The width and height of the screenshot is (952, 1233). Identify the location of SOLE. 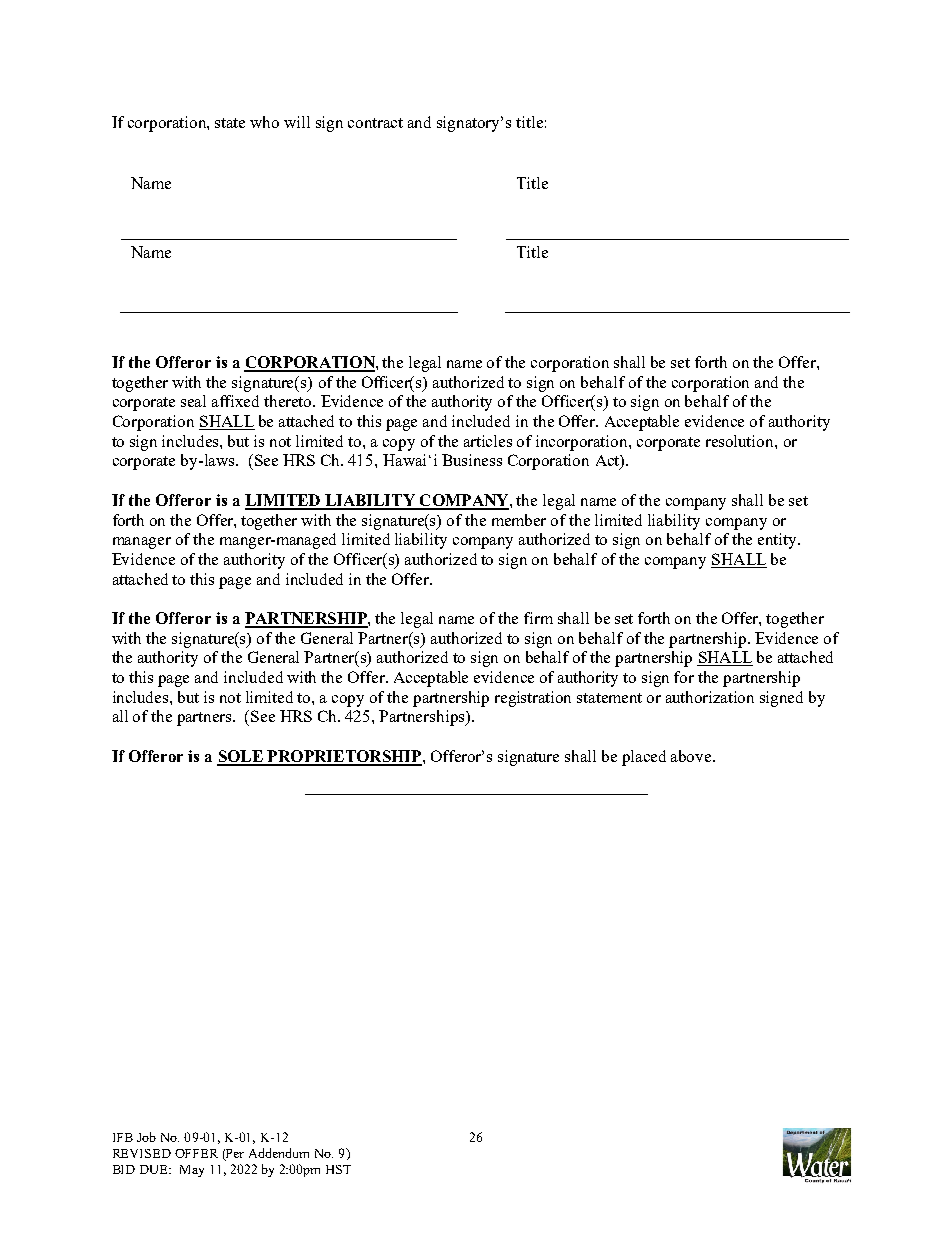
(241, 757).
